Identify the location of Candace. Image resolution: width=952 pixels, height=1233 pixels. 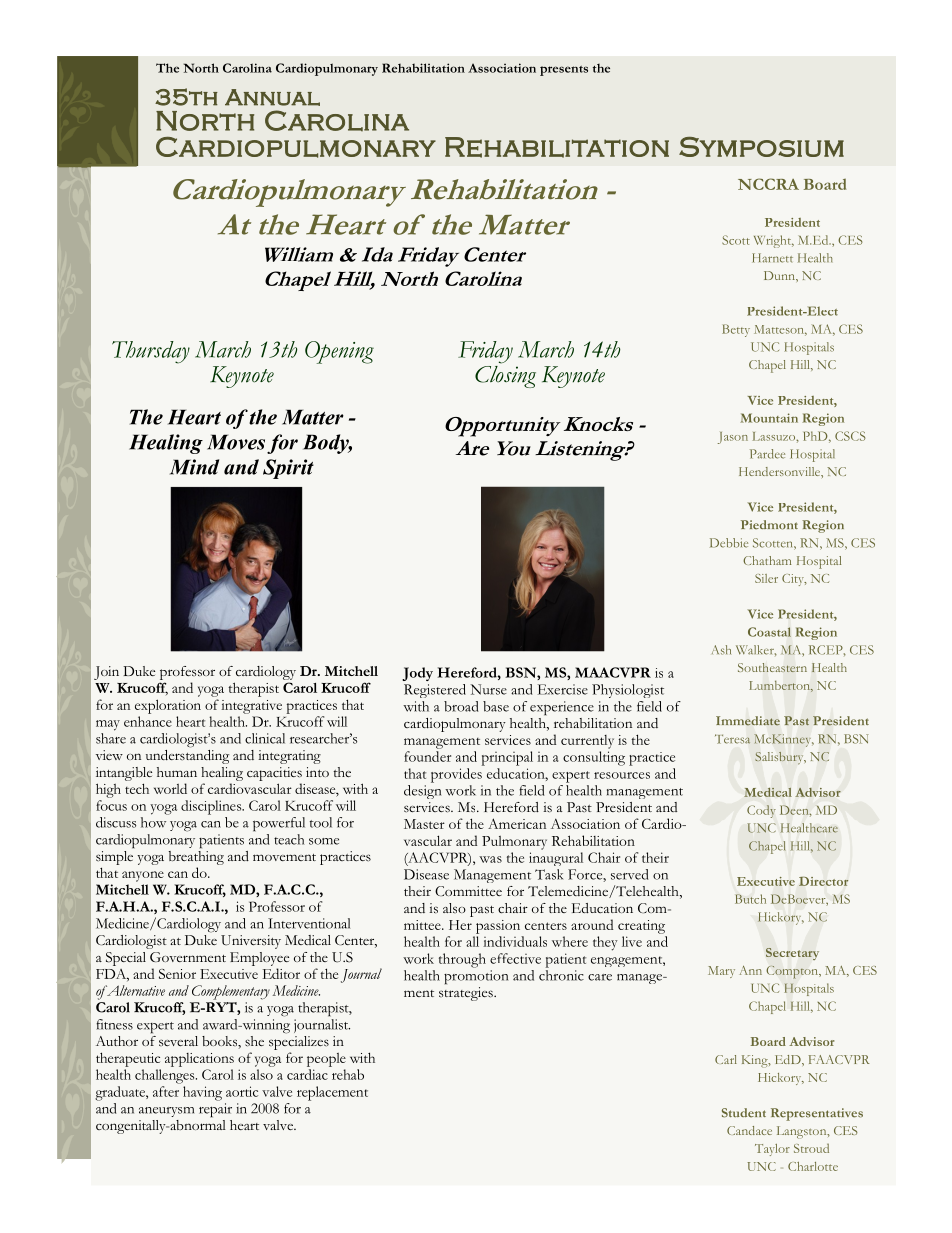
(749, 1130).
